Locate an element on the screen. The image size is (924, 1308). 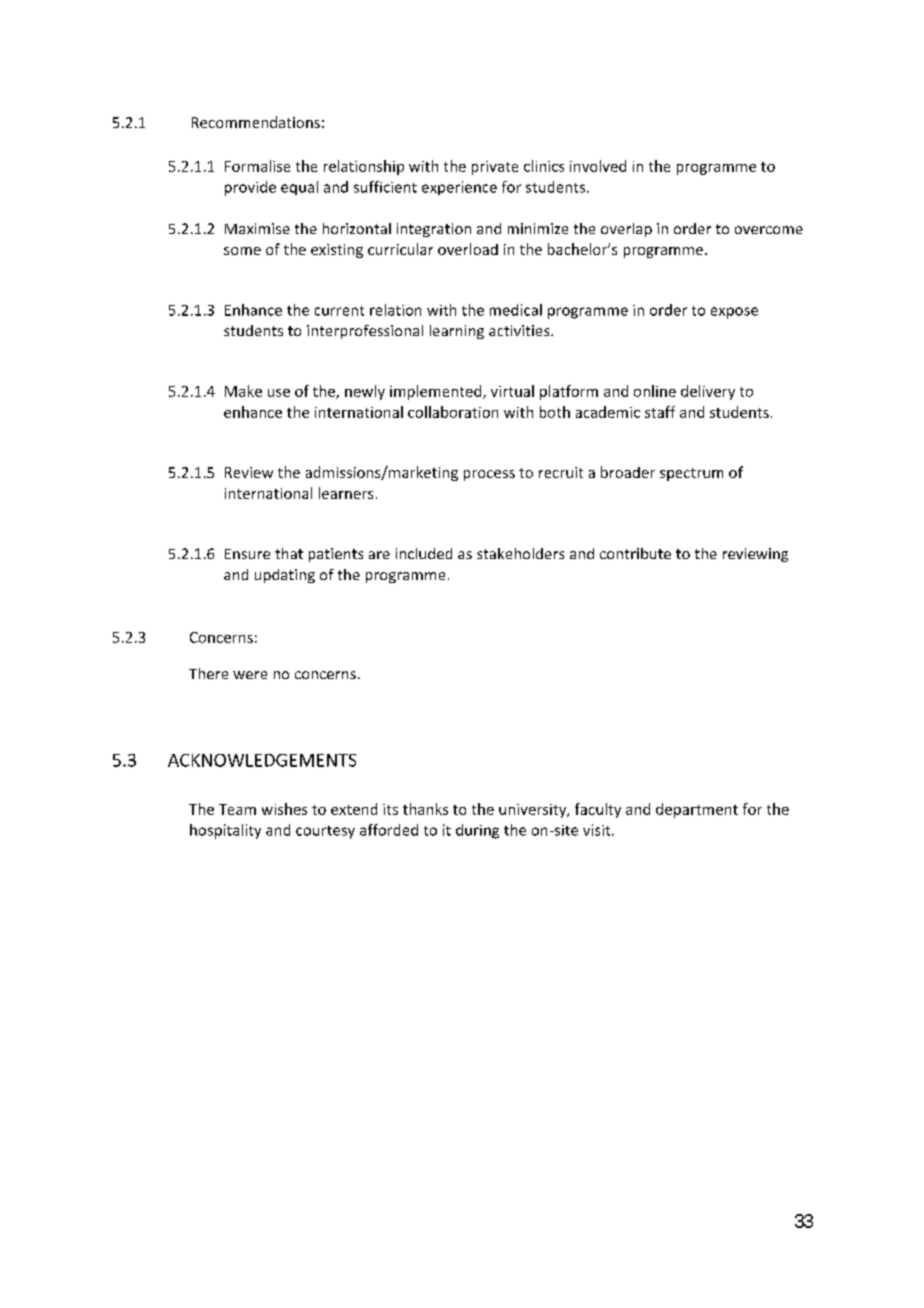
stakeholders is located at coordinates (520, 553).
